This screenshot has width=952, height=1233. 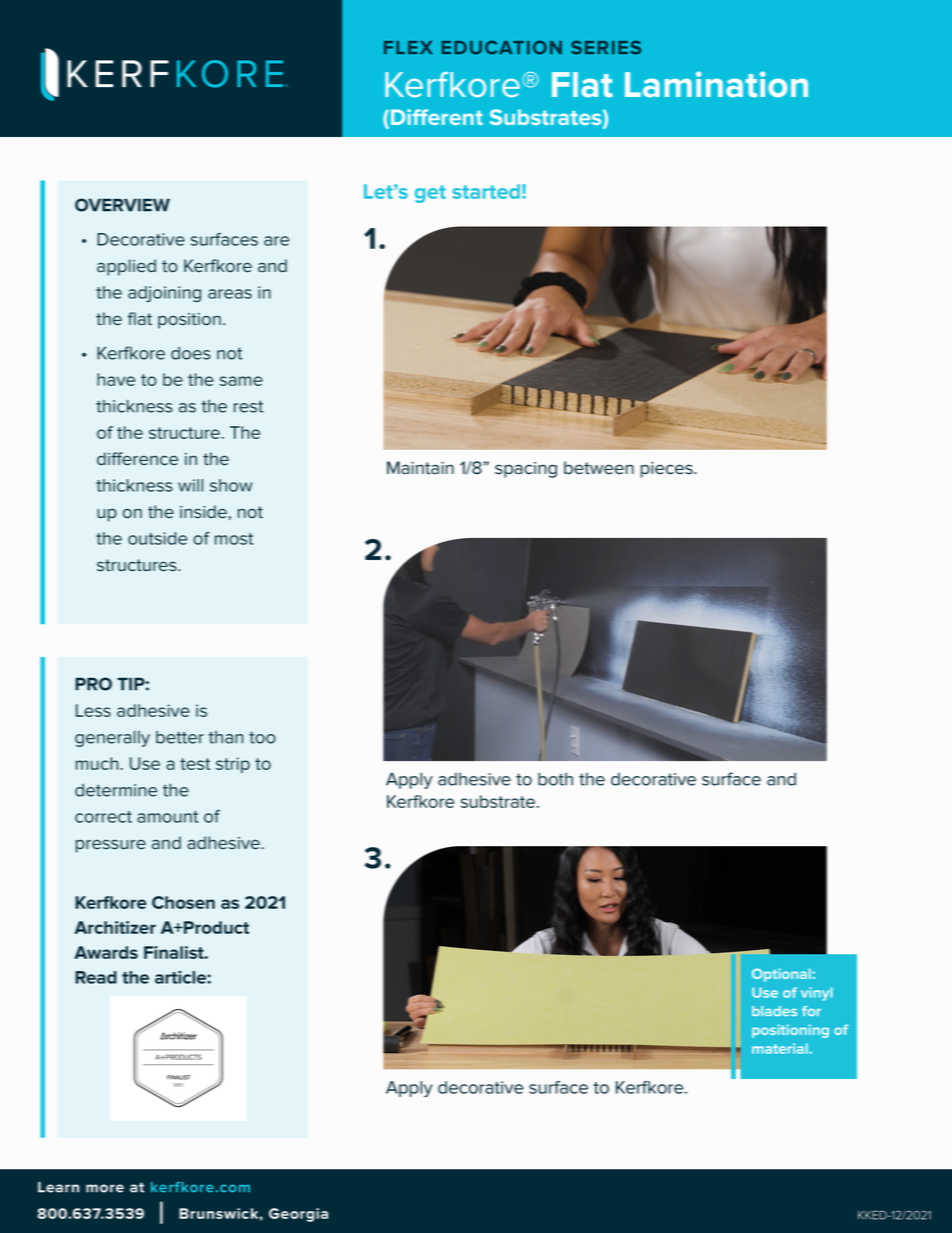 What do you see at coordinates (298, 1215) in the screenshot?
I see `Georgia` at bounding box center [298, 1215].
